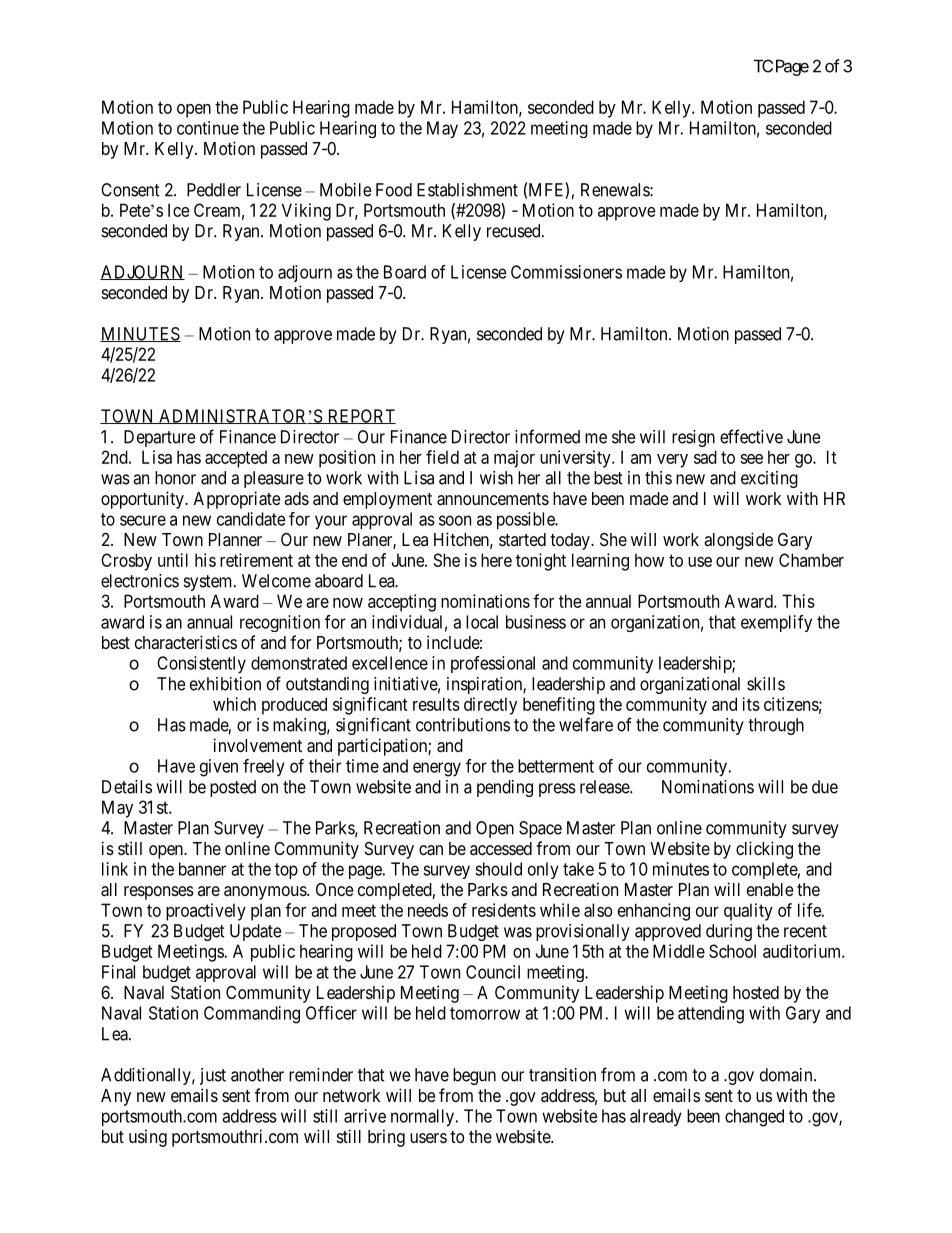  Describe the element at coordinates (213, 1076) in the screenshot. I see `just` at that location.
